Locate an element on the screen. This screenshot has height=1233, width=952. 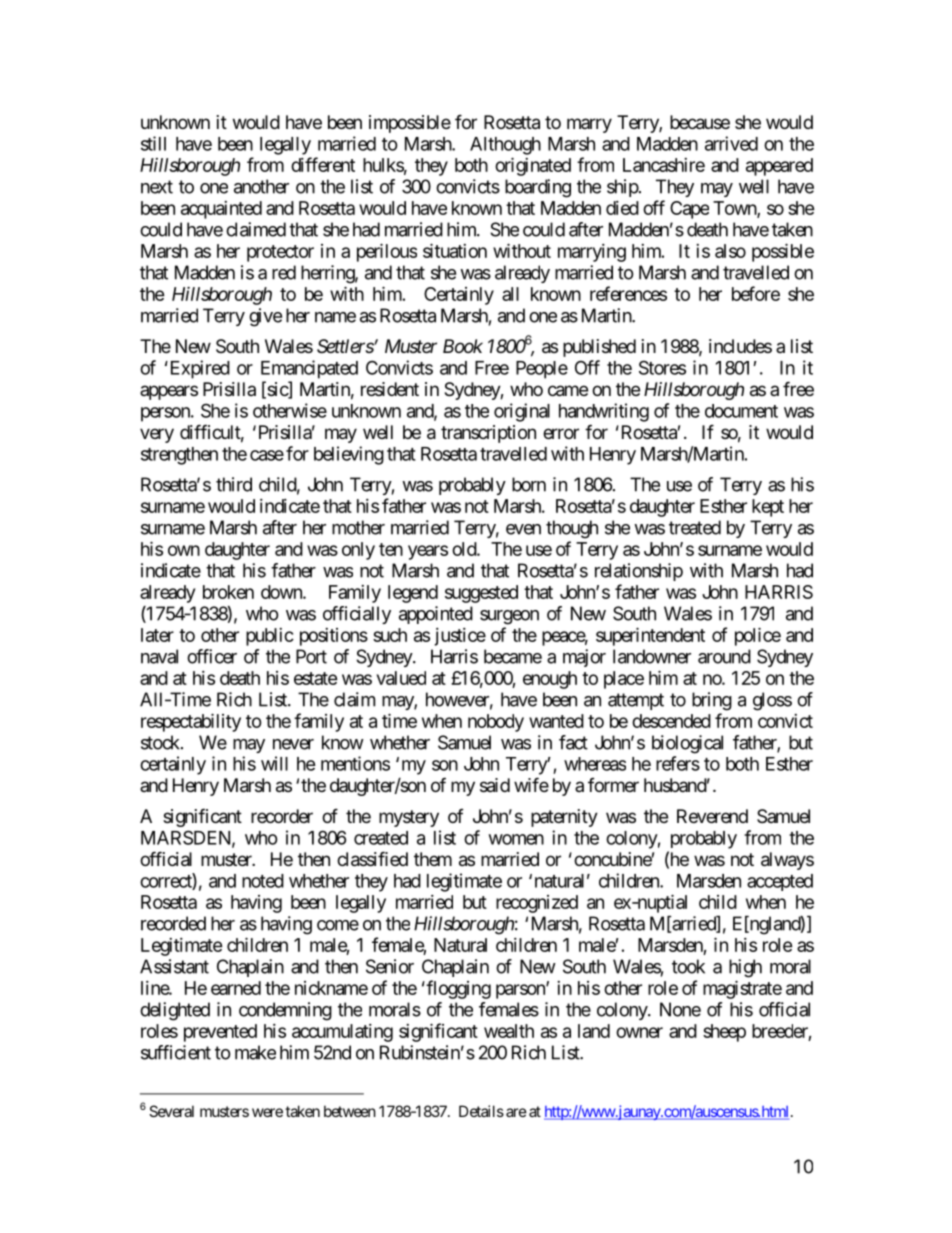
arrived is located at coordinates (731, 143).
